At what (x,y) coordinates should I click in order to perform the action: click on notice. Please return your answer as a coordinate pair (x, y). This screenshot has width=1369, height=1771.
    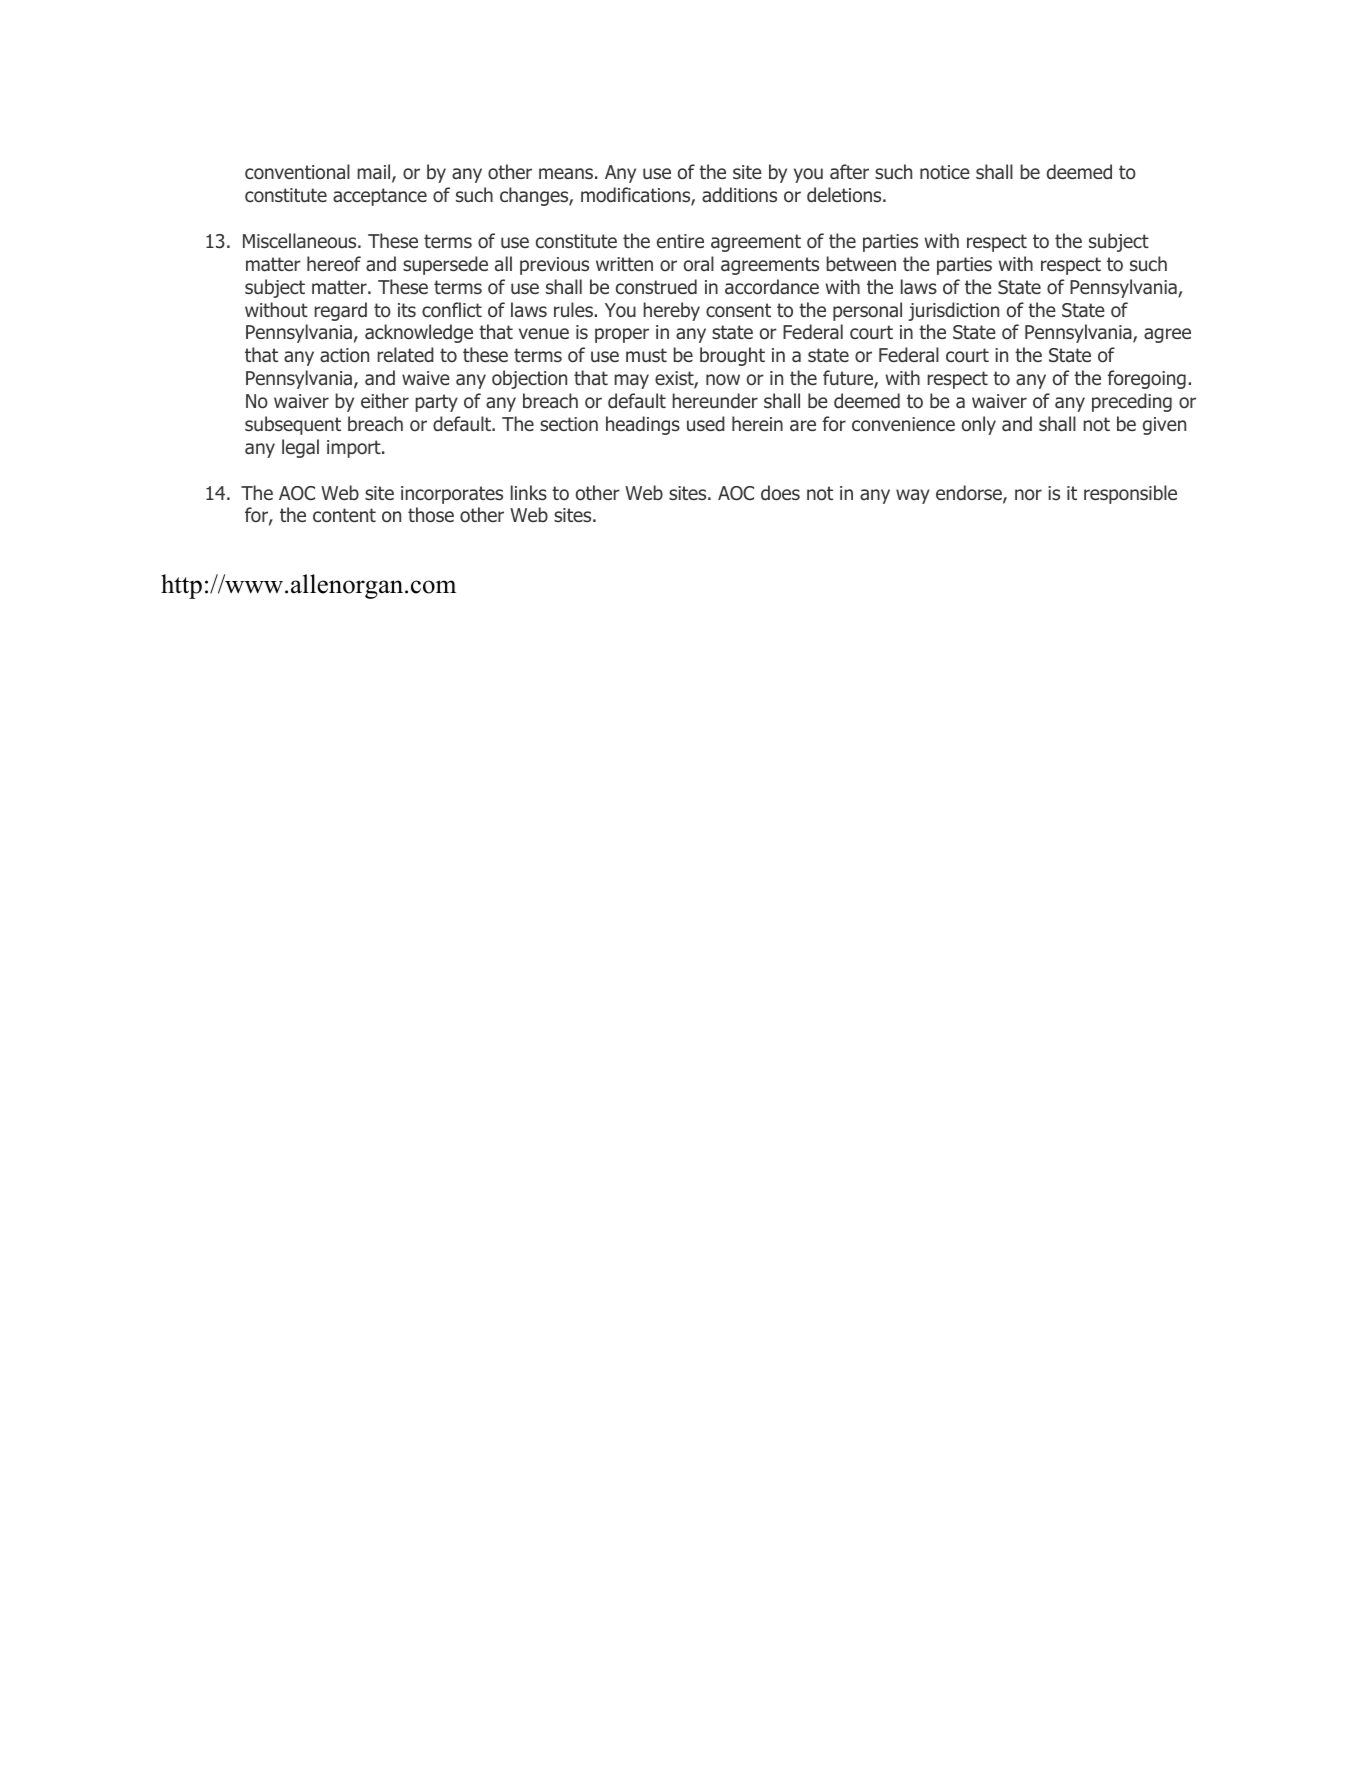
    Looking at the image, I should click on (945, 172).
